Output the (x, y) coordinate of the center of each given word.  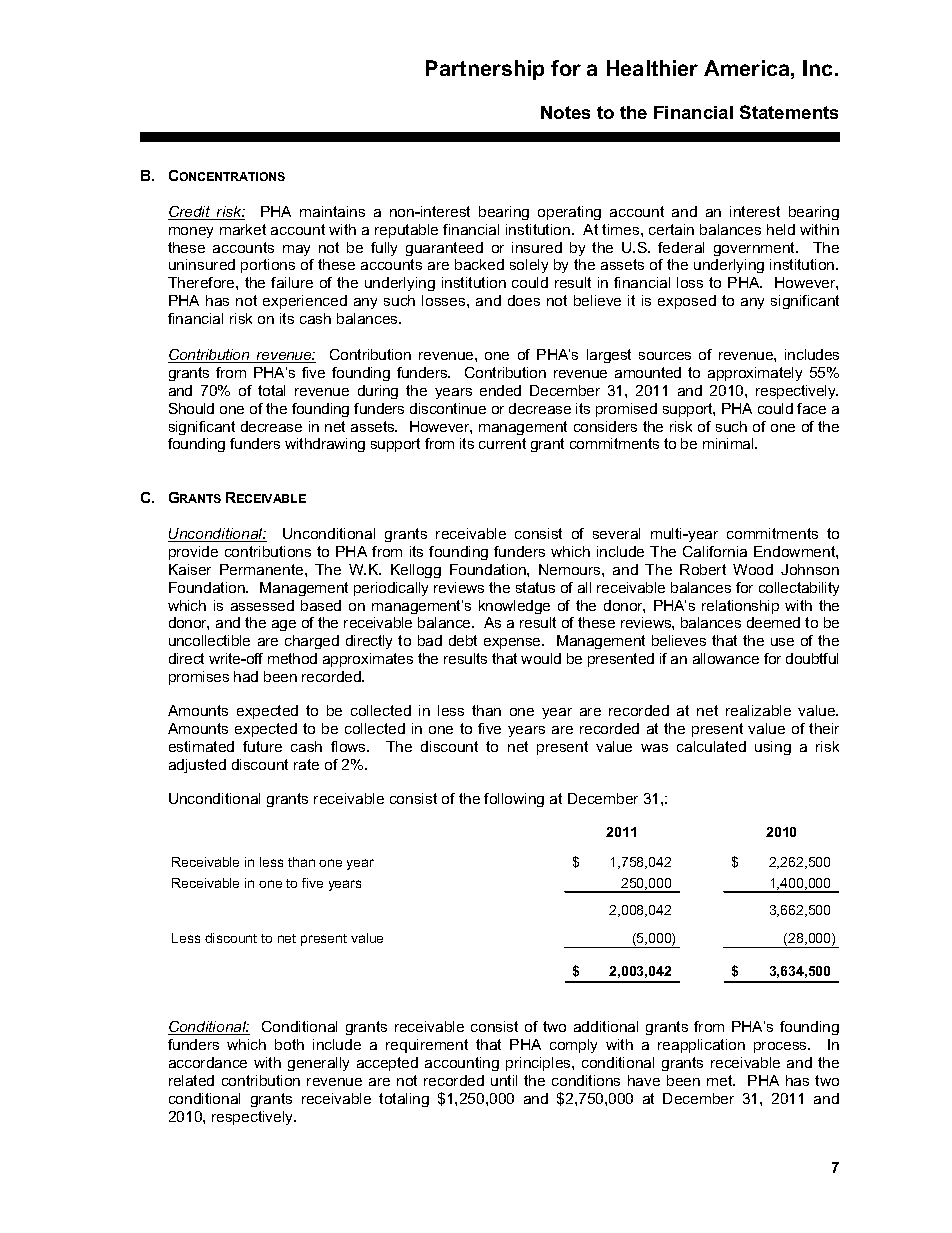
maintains (332, 211)
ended (500, 390)
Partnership (485, 70)
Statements (789, 112)
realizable (758, 710)
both (289, 1044)
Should (191, 408)
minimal (729, 443)
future (262, 746)
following (514, 800)
